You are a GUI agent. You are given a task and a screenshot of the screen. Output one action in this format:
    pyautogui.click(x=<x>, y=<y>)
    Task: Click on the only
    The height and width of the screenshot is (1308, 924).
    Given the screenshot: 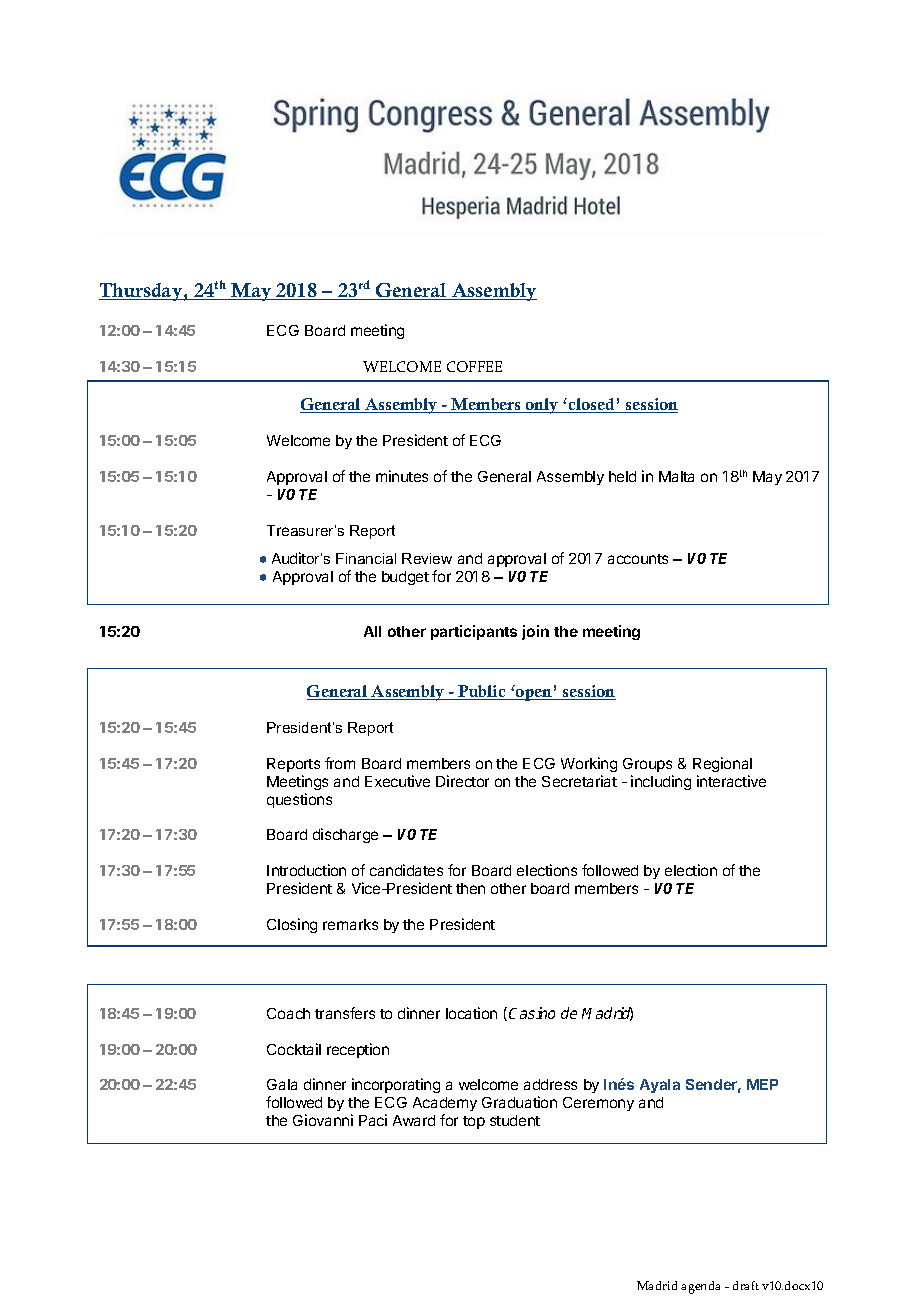 What is the action you would take?
    pyautogui.click(x=542, y=406)
